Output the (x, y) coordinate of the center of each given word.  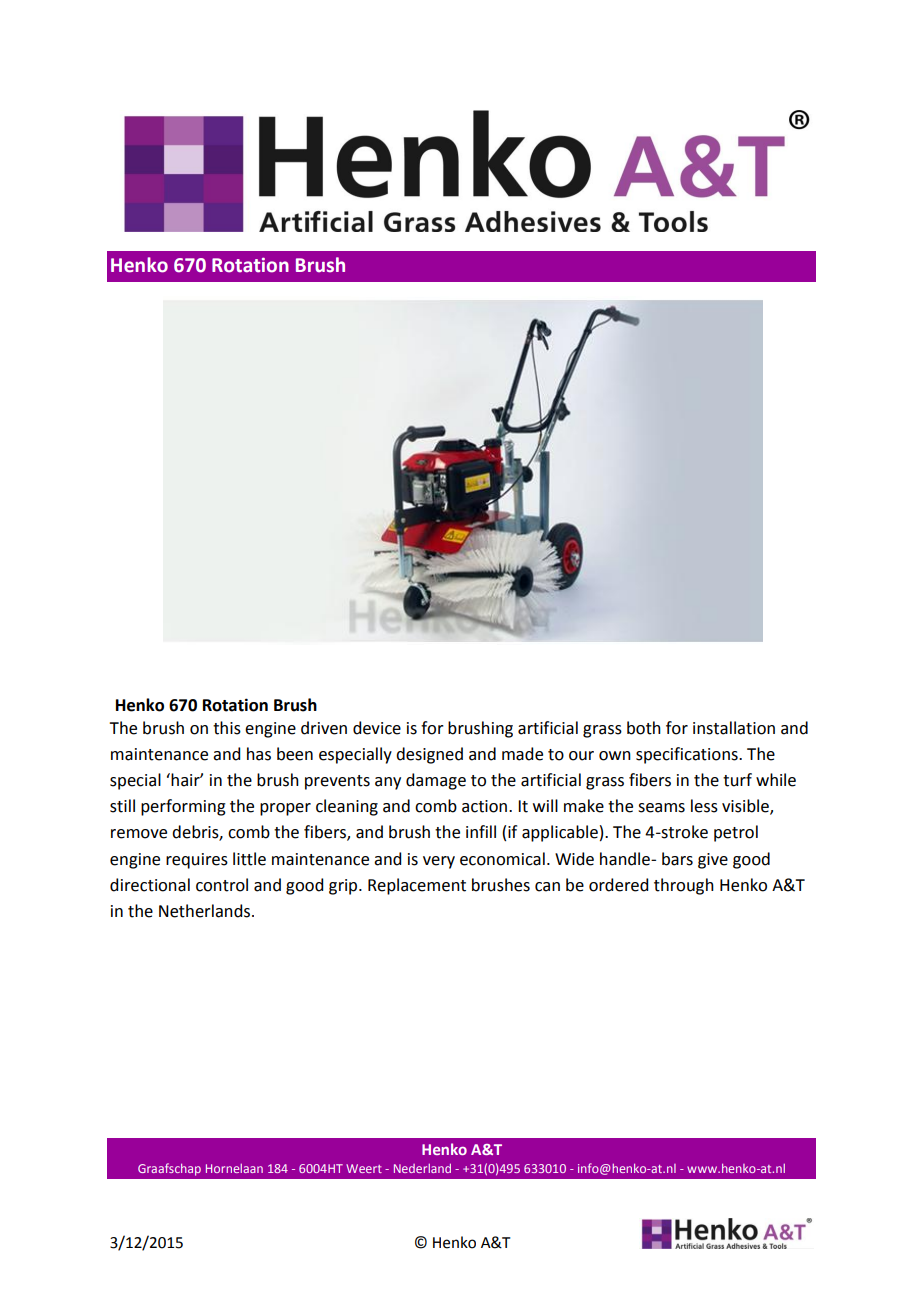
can (547, 887)
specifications (688, 755)
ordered (618, 885)
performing (183, 807)
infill (481, 831)
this (227, 728)
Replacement (417, 886)
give (713, 861)
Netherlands (206, 911)
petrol (736, 833)
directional (150, 885)
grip (344, 887)
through (684, 886)
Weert (364, 1168)
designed (429, 755)
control (222, 885)
